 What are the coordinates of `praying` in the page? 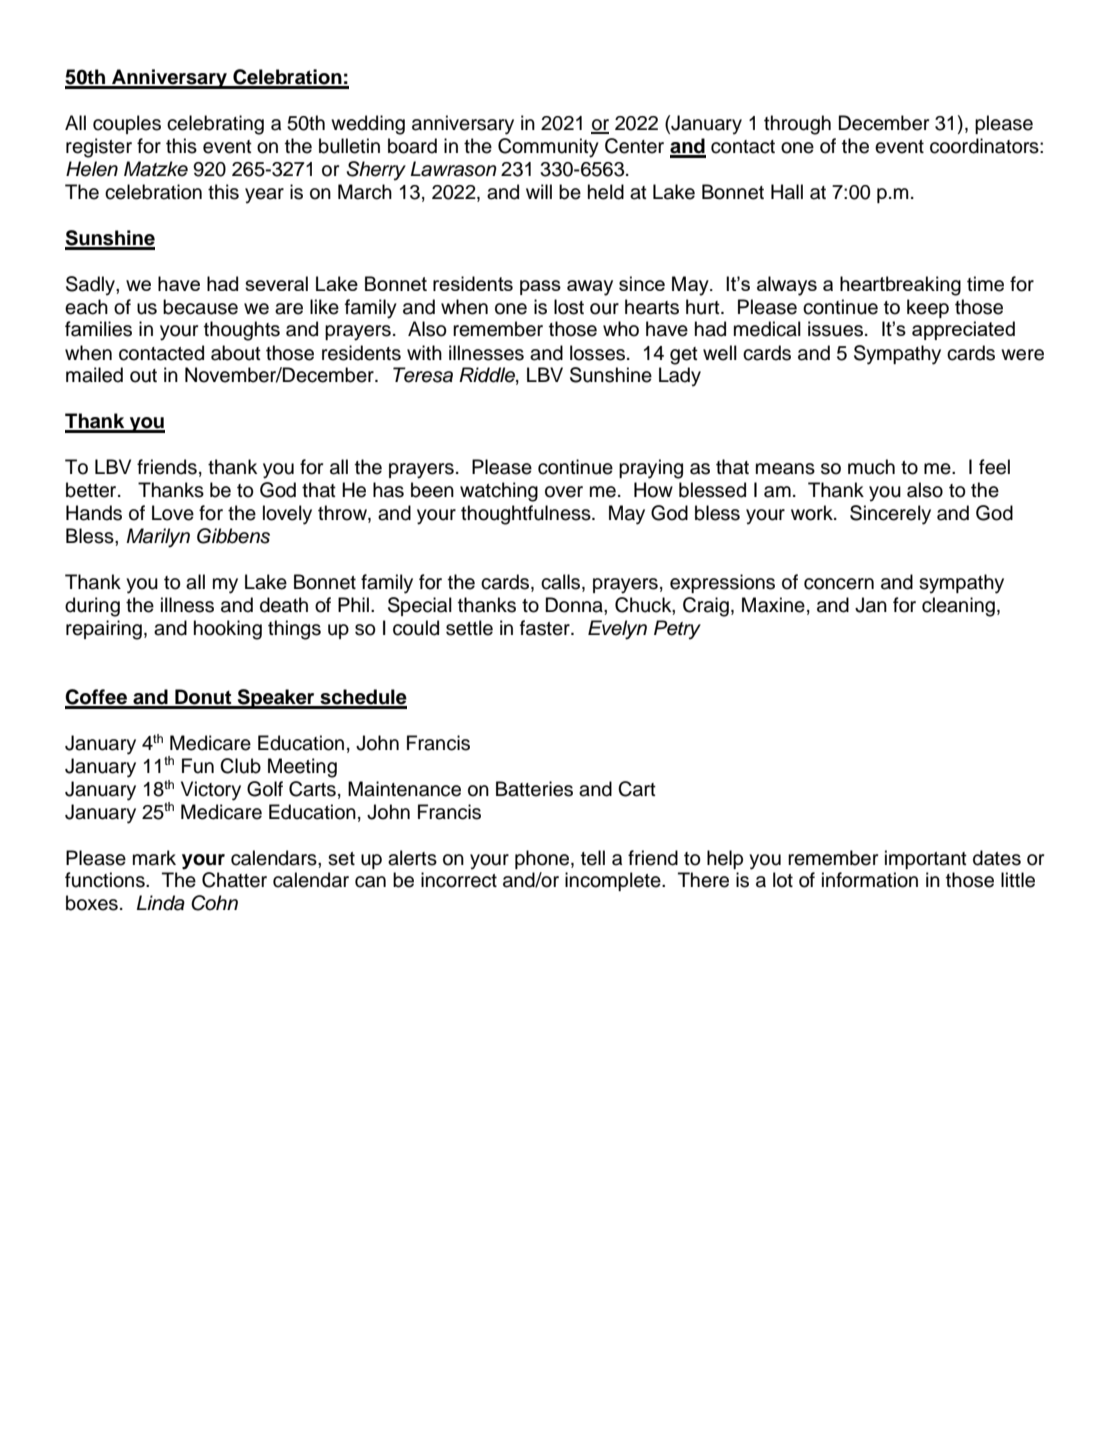 It's located at (651, 469).
